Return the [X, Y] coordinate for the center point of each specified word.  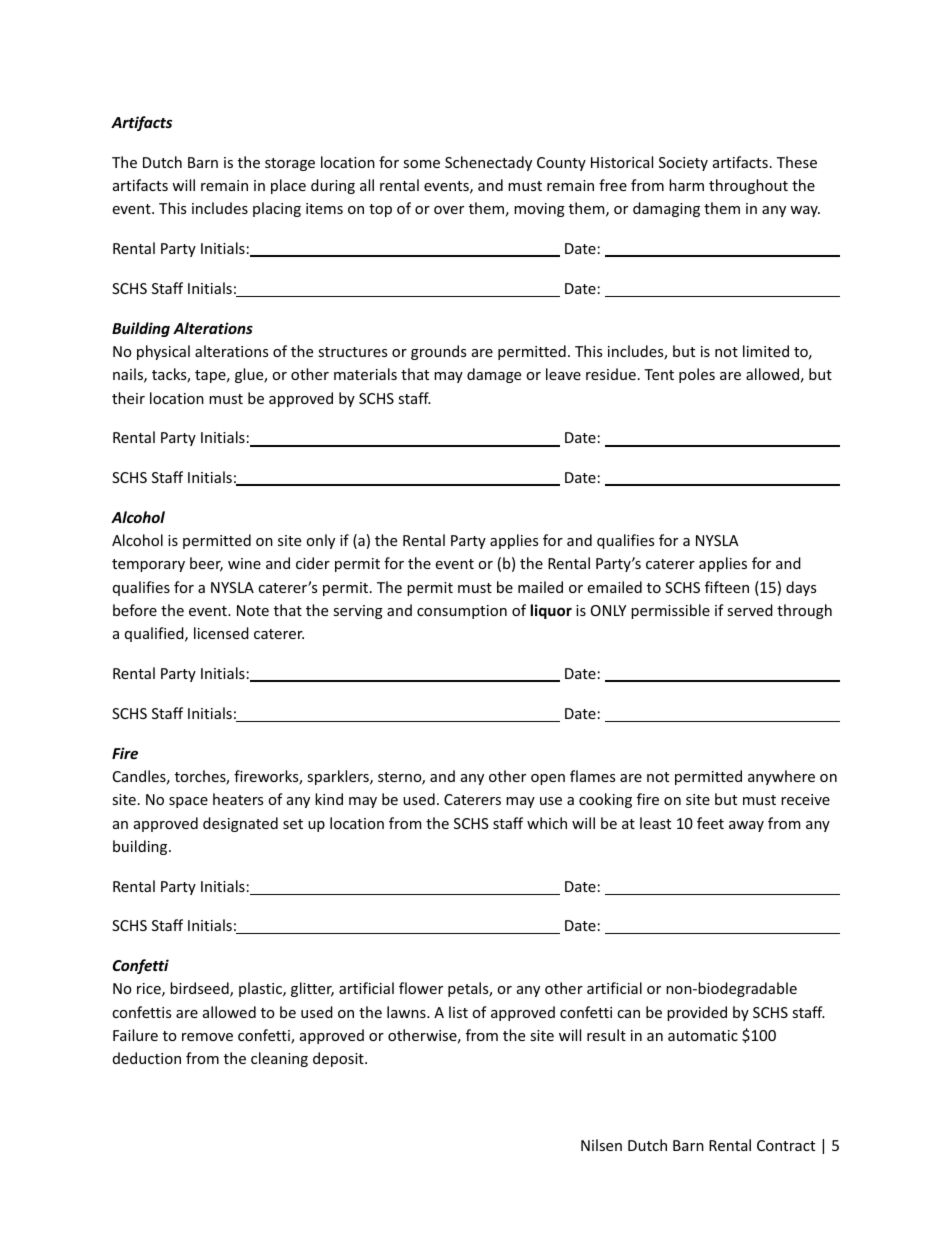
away [746, 826]
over [449, 210]
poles [697, 375]
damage [494, 375]
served [750, 610]
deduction [147, 1058]
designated [240, 824]
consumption [462, 612]
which [547, 823]
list [458, 1012]
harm [686, 185]
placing [277, 209]
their [128, 398]
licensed [221, 633]
